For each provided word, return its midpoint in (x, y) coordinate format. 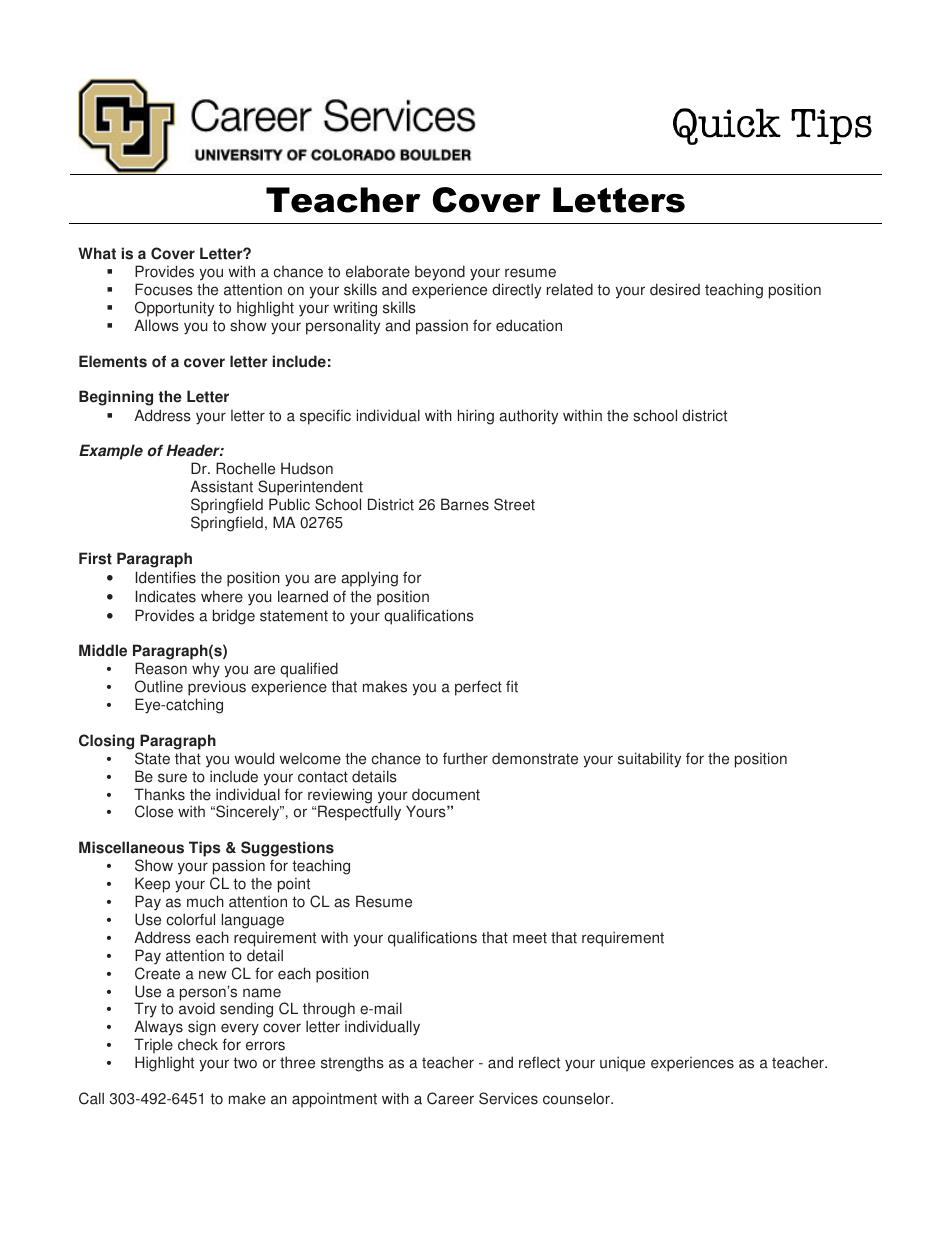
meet (530, 938)
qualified (309, 671)
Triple (153, 1047)
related (570, 289)
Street (514, 504)
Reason (161, 668)
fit (512, 686)
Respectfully (359, 813)
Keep (152, 885)
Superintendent (310, 488)
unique (622, 1064)
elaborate (378, 271)
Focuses (164, 289)
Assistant (221, 486)
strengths (352, 1064)
